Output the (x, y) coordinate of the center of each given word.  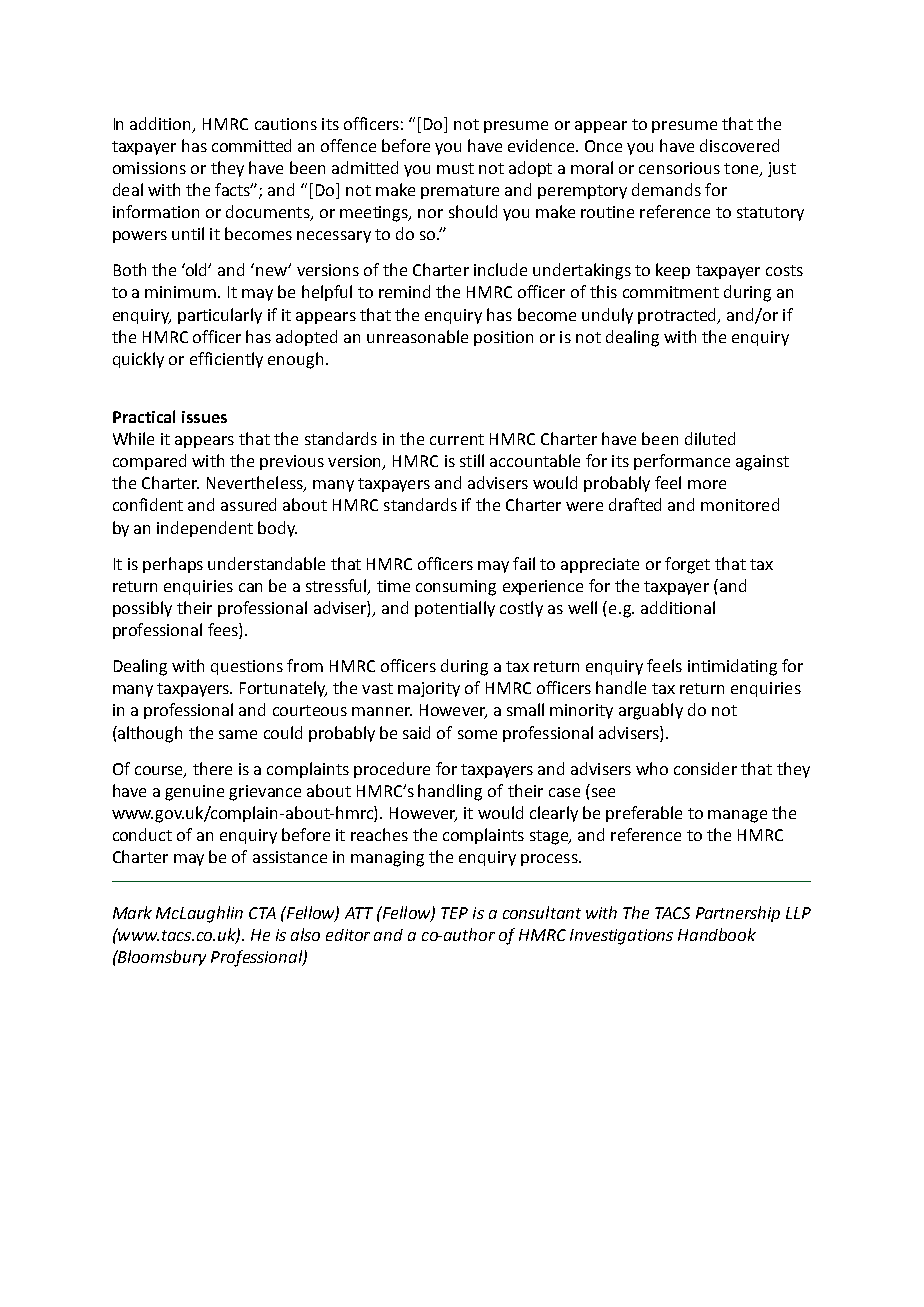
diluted (710, 438)
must (455, 168)
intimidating (732, 667)
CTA (262, 913)
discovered (739, 145)
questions (247, 667)
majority (429, 689)
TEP (454, 913)
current (457, 439)
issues (204, 417)
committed (251, 145)
